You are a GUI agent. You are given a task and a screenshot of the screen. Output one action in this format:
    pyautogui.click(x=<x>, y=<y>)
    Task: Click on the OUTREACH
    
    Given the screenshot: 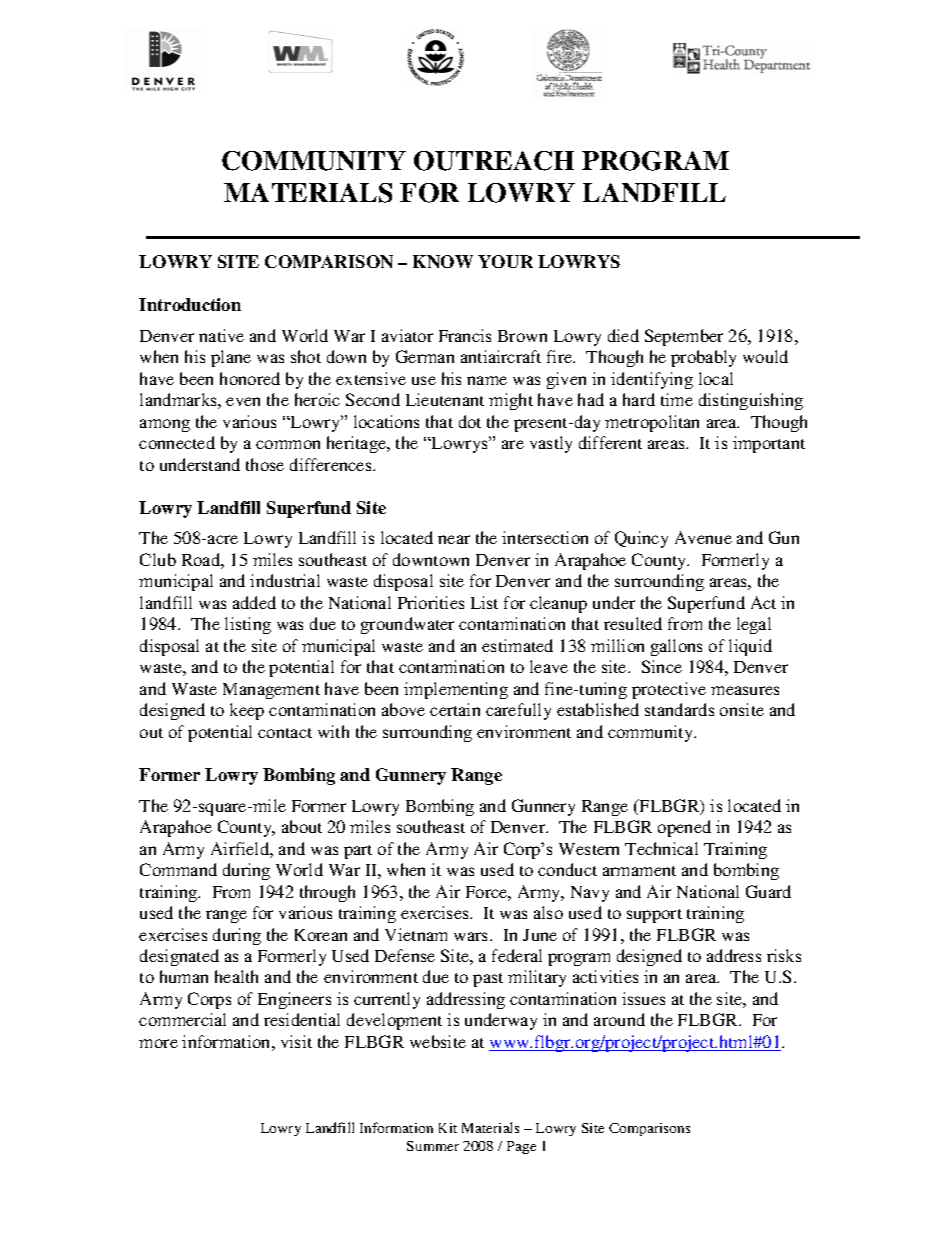 What is the action you would take?
    pyautogui.click(x=494, y=161)
